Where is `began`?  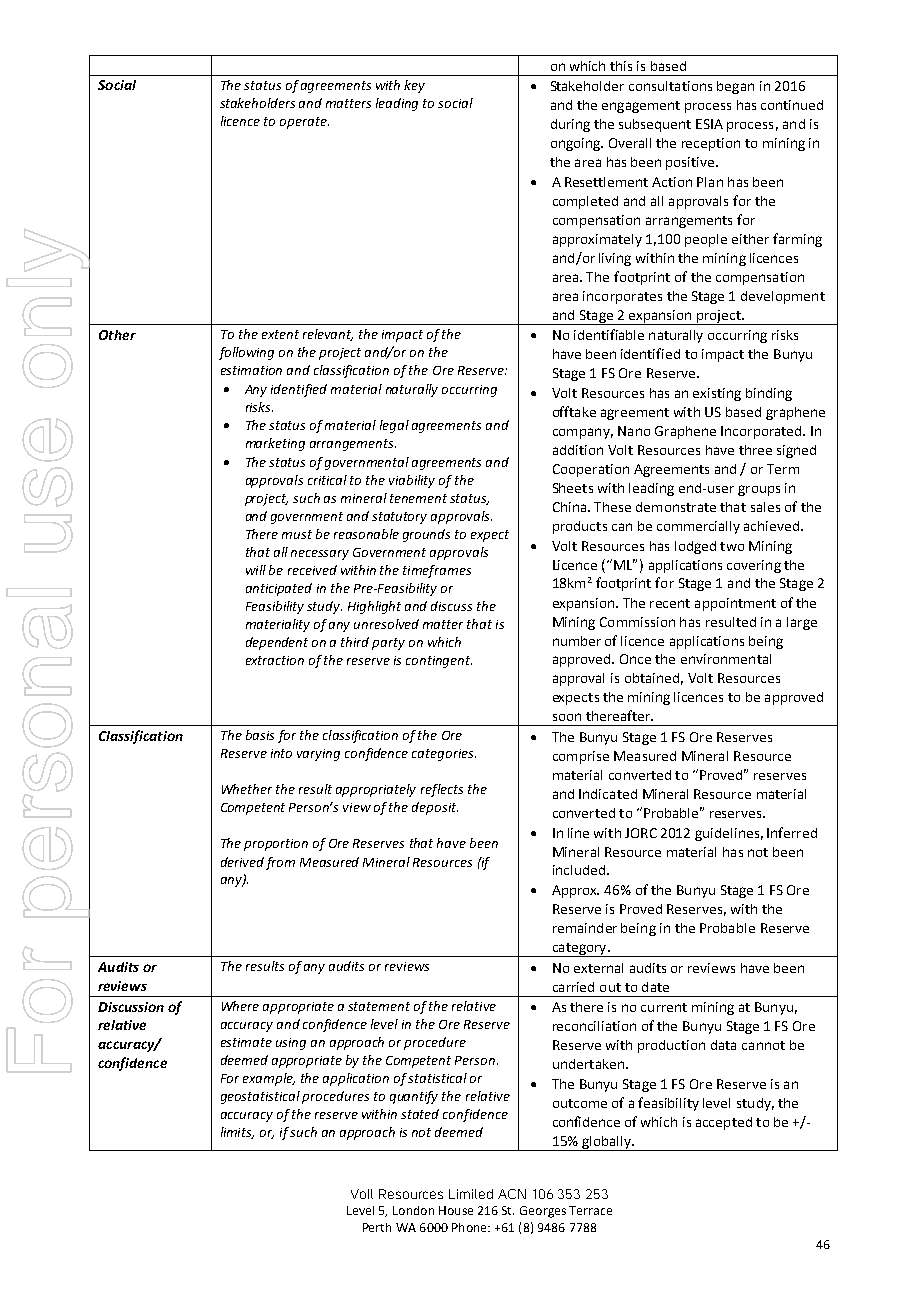
began is located at coordinates (735, 87).
